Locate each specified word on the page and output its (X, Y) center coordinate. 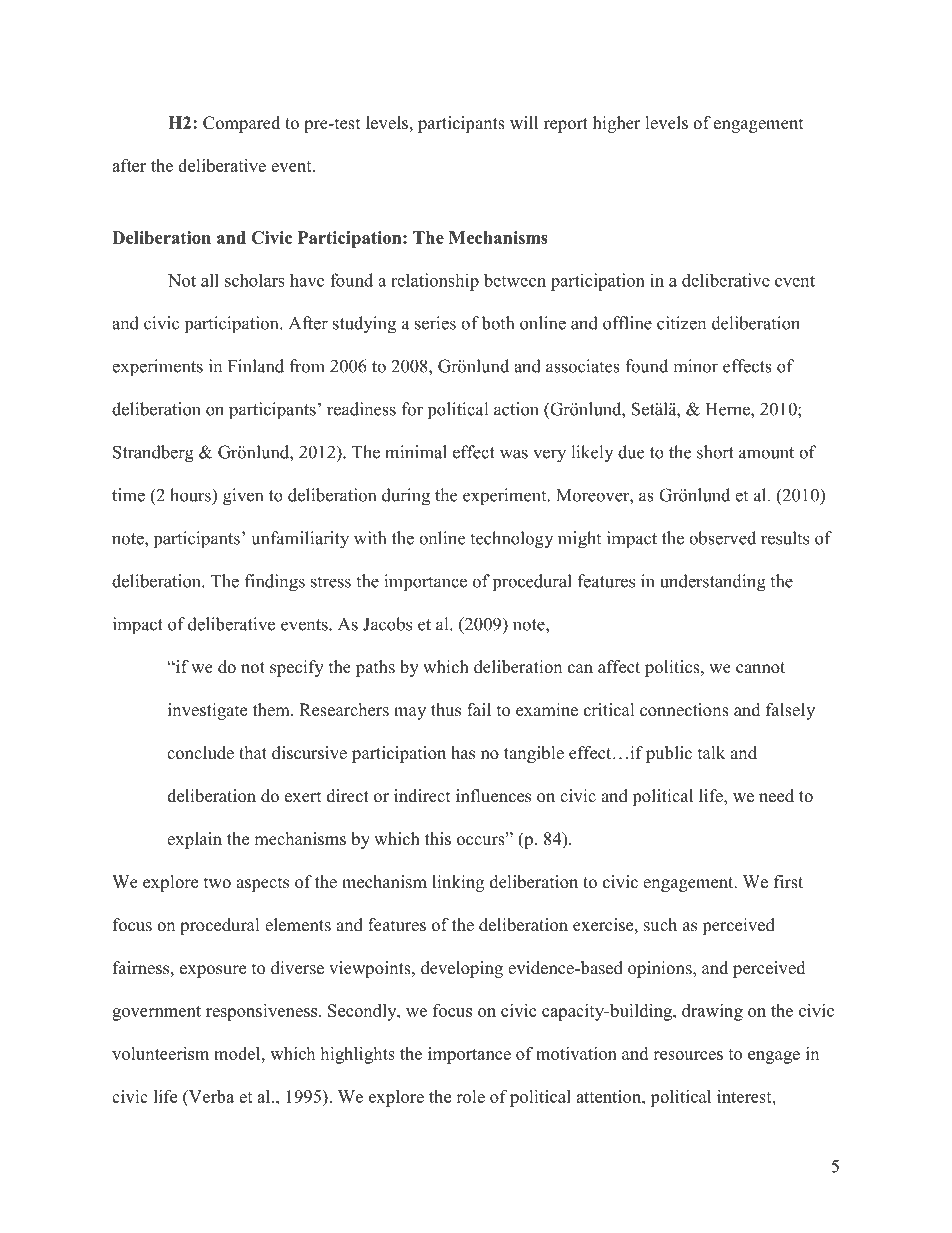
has (463, 753)
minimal (416, 452)
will (524, 122)
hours (191, 495)
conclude (200, 753)
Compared (241, 124)
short (715, 452)
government (156, 1013)
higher (617, 124)
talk (711, 752)
